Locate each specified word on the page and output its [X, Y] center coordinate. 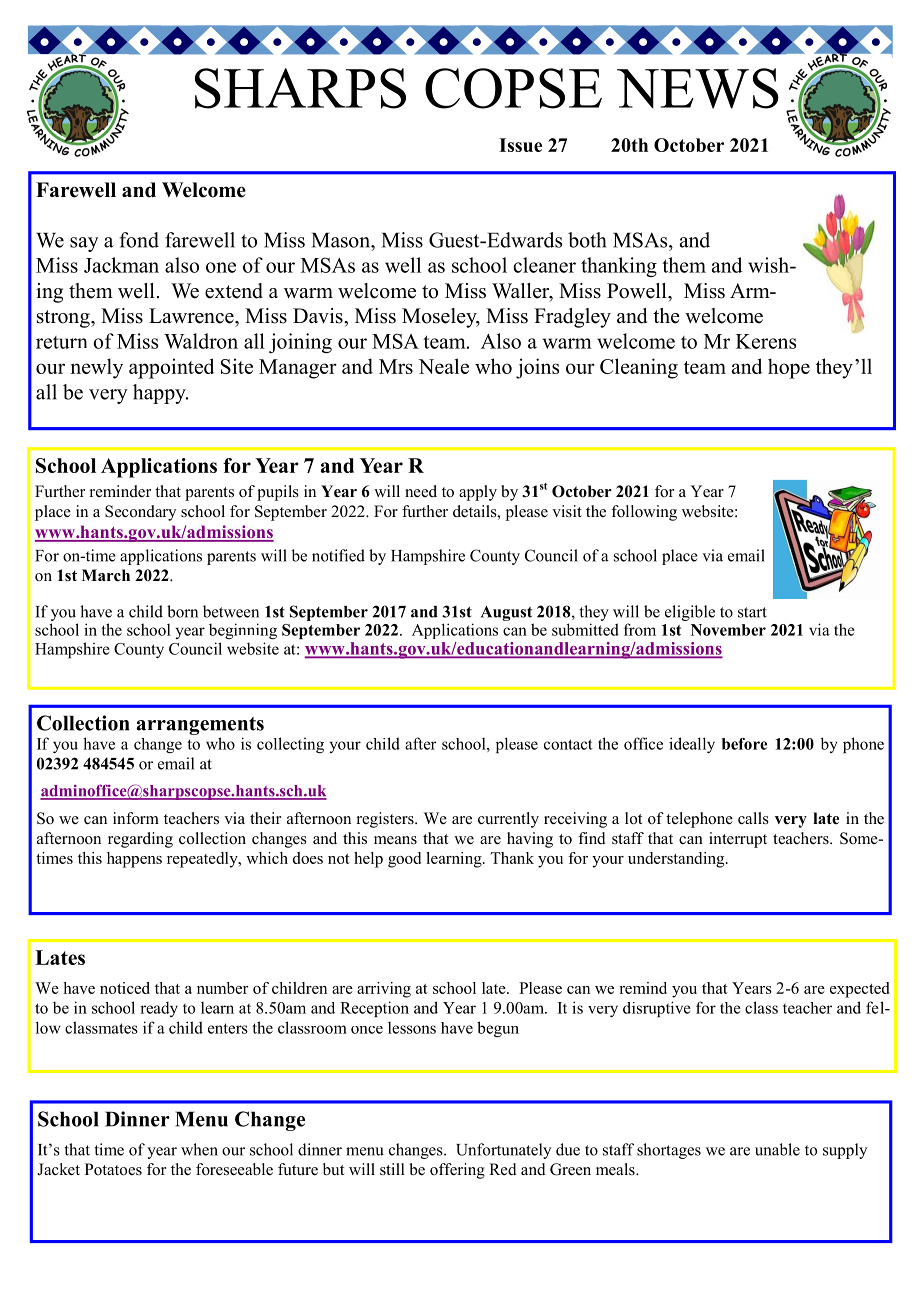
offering [457, 1171]
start [752, 612]
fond [139, 240]
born [182, 611]
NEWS [698, 88]
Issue [520, 145]
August [507, 615]
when [199, 1149]
